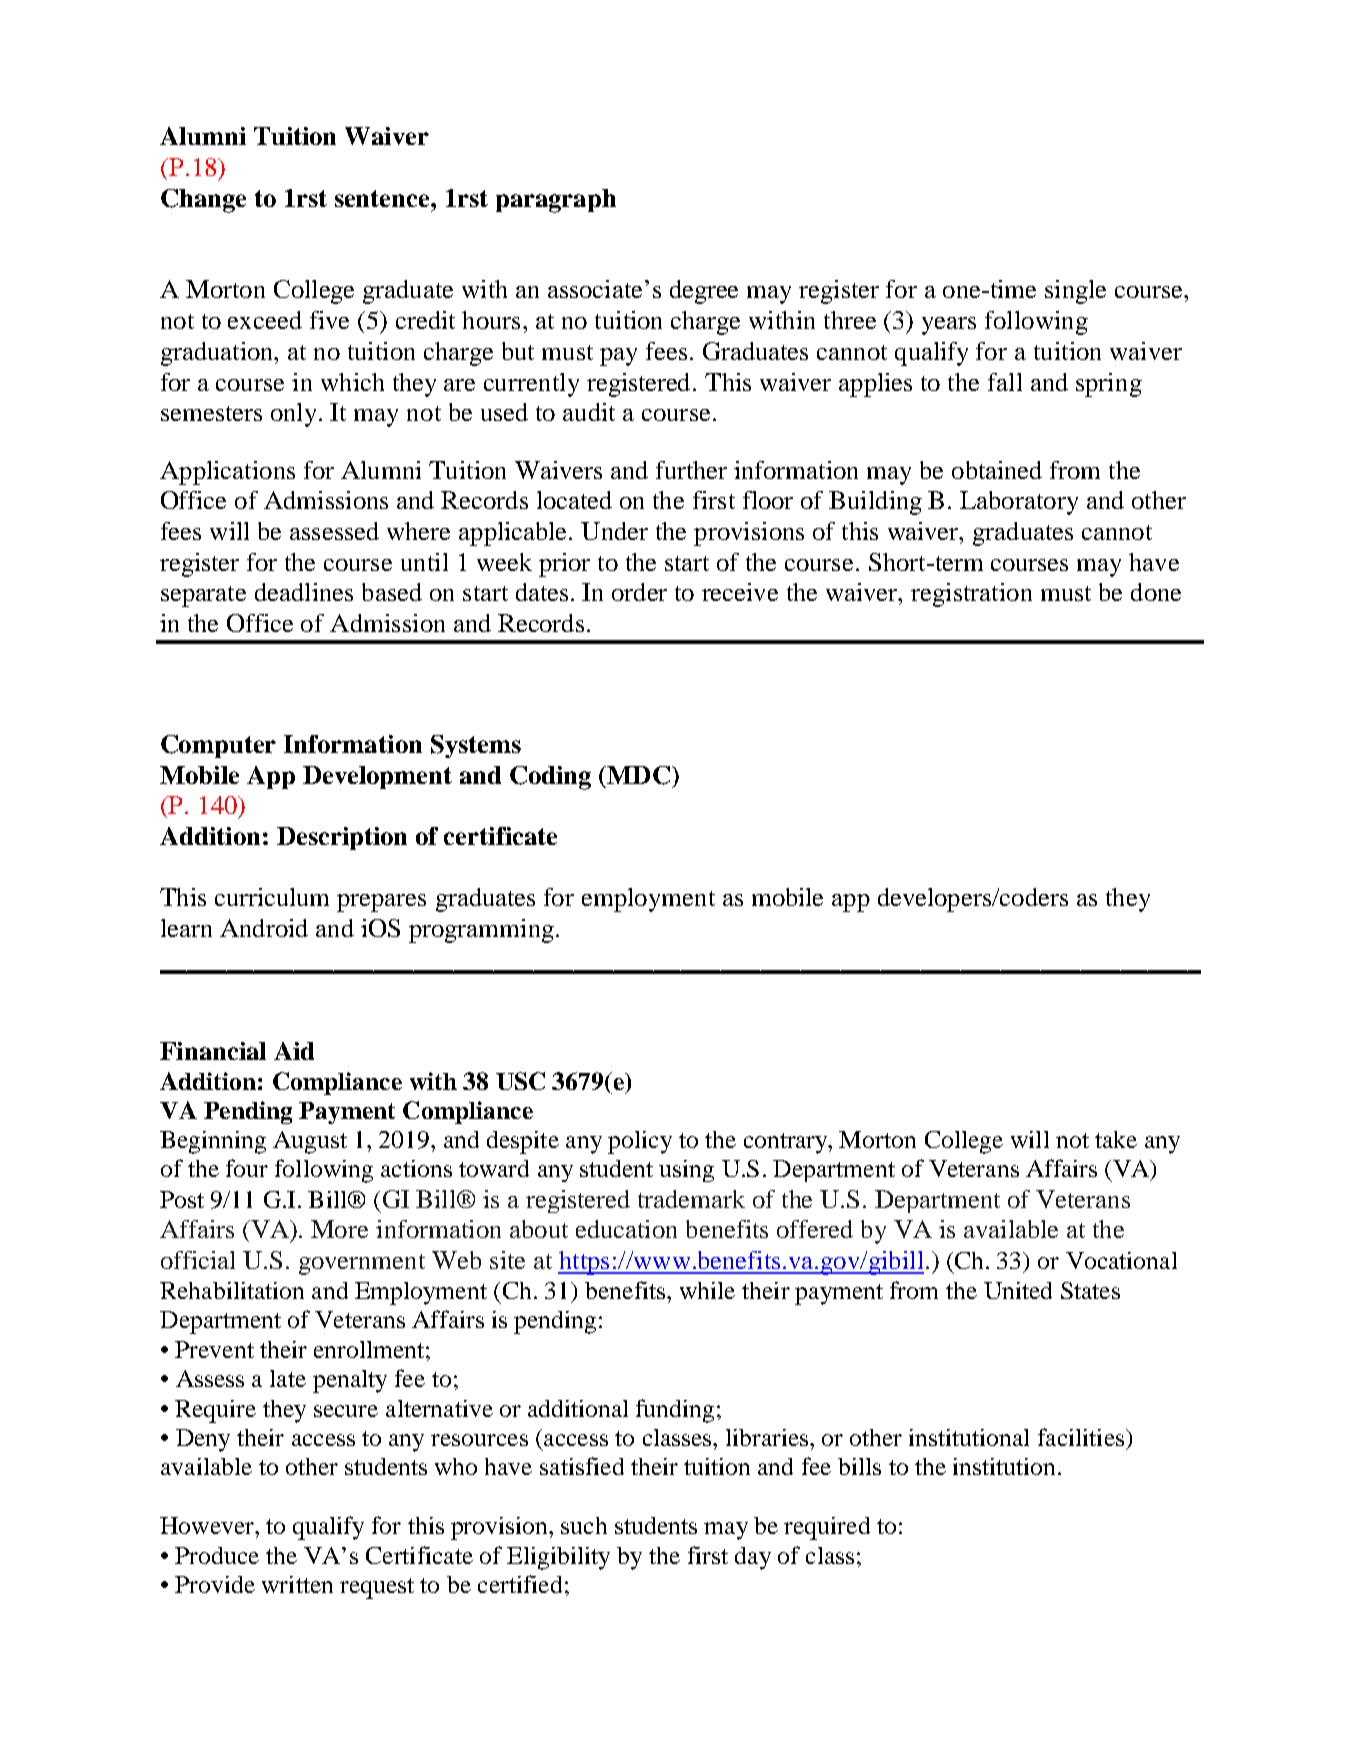  I want to click on take, so click(1116, 1139).
